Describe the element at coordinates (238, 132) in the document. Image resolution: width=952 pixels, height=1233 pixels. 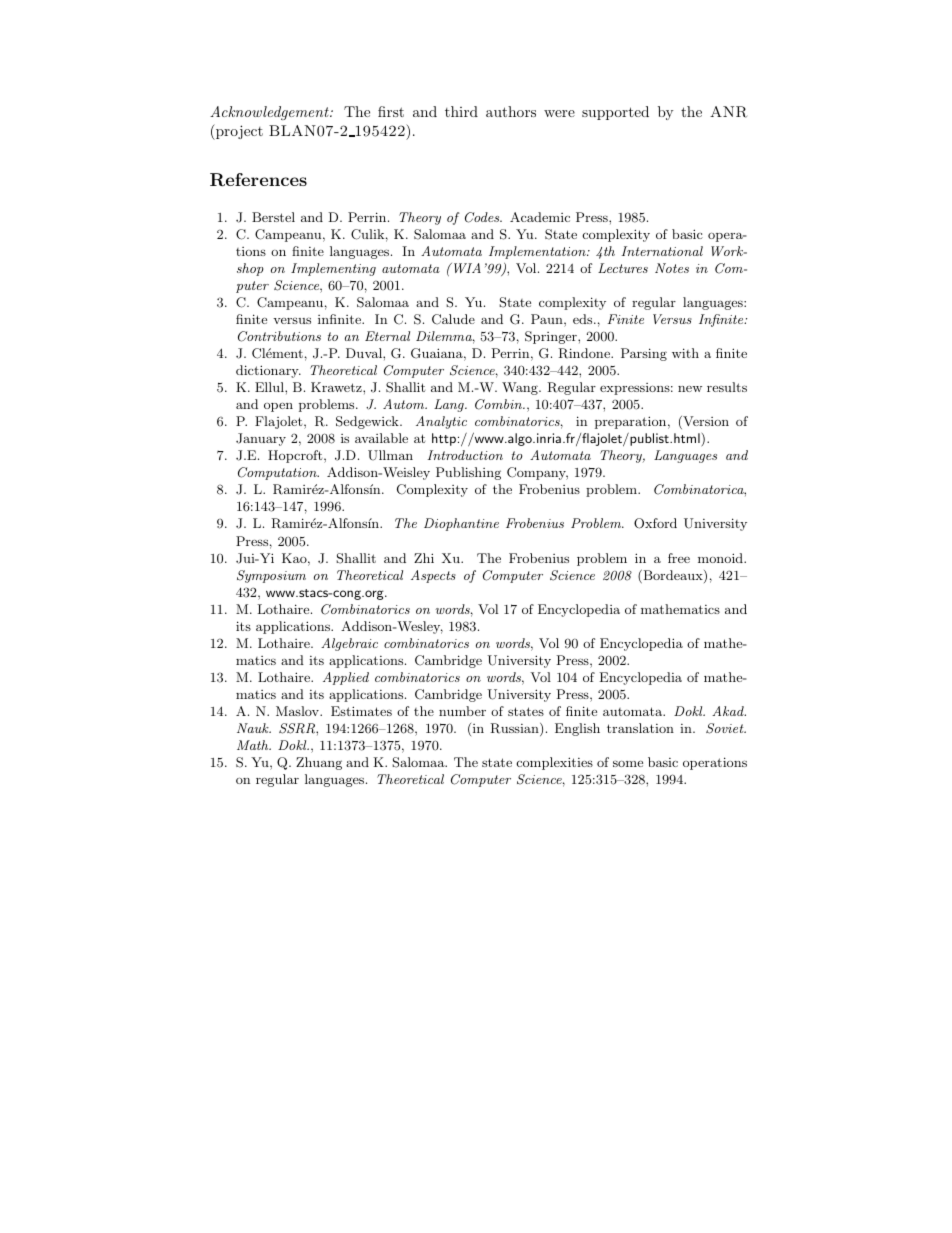
I see `project` at that location.
